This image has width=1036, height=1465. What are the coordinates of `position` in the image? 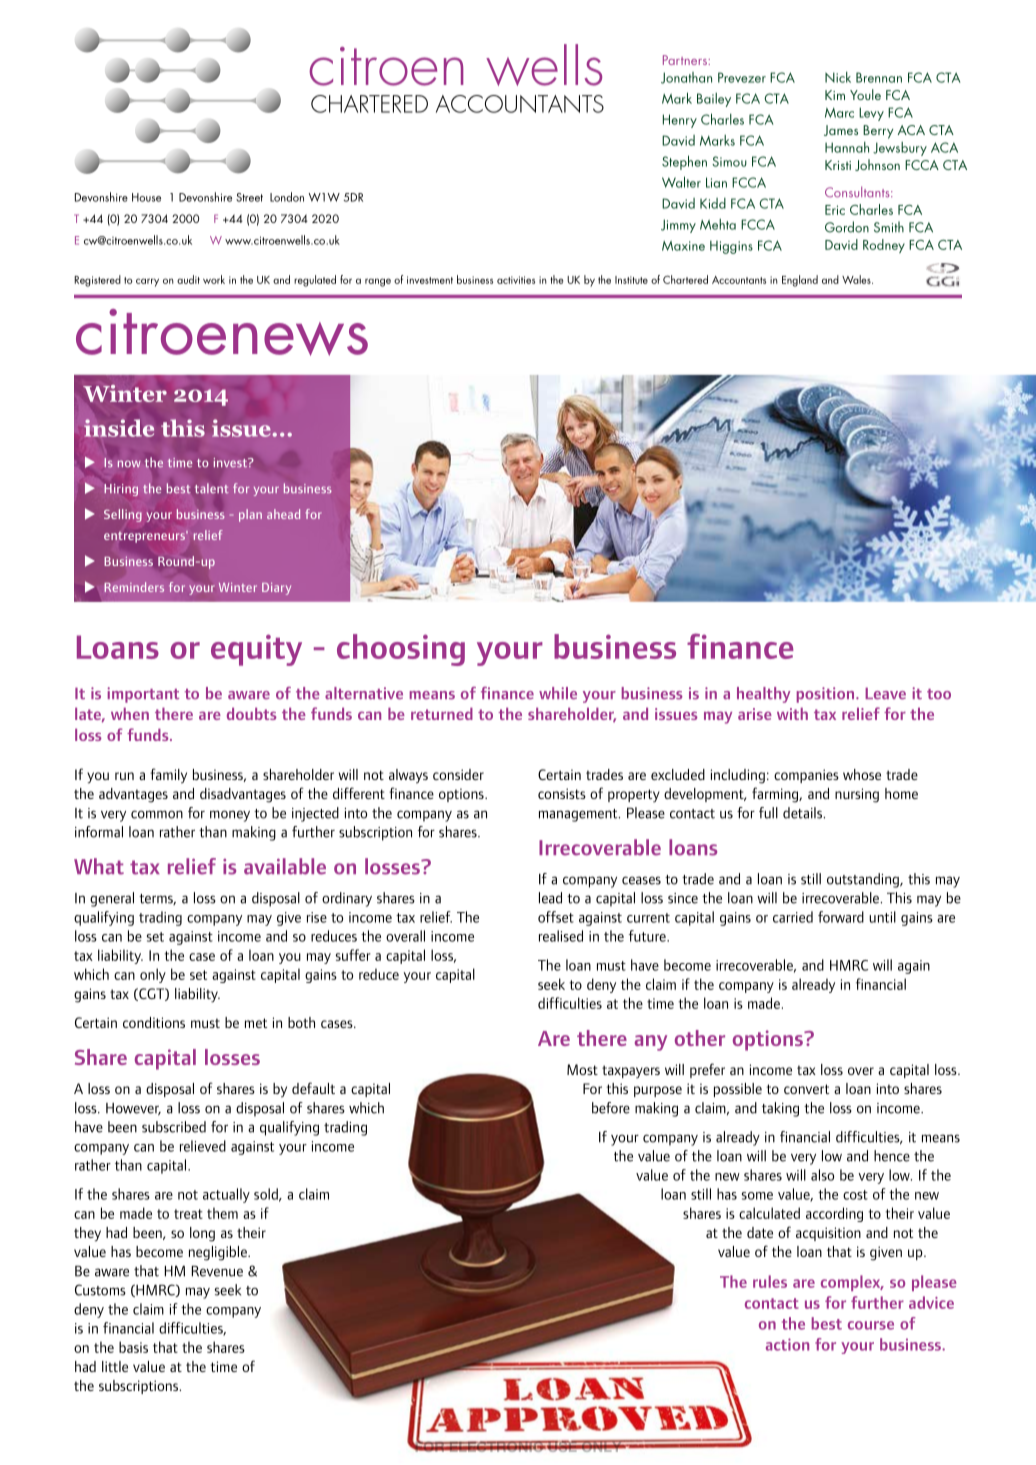 It's located at (827, 695).
